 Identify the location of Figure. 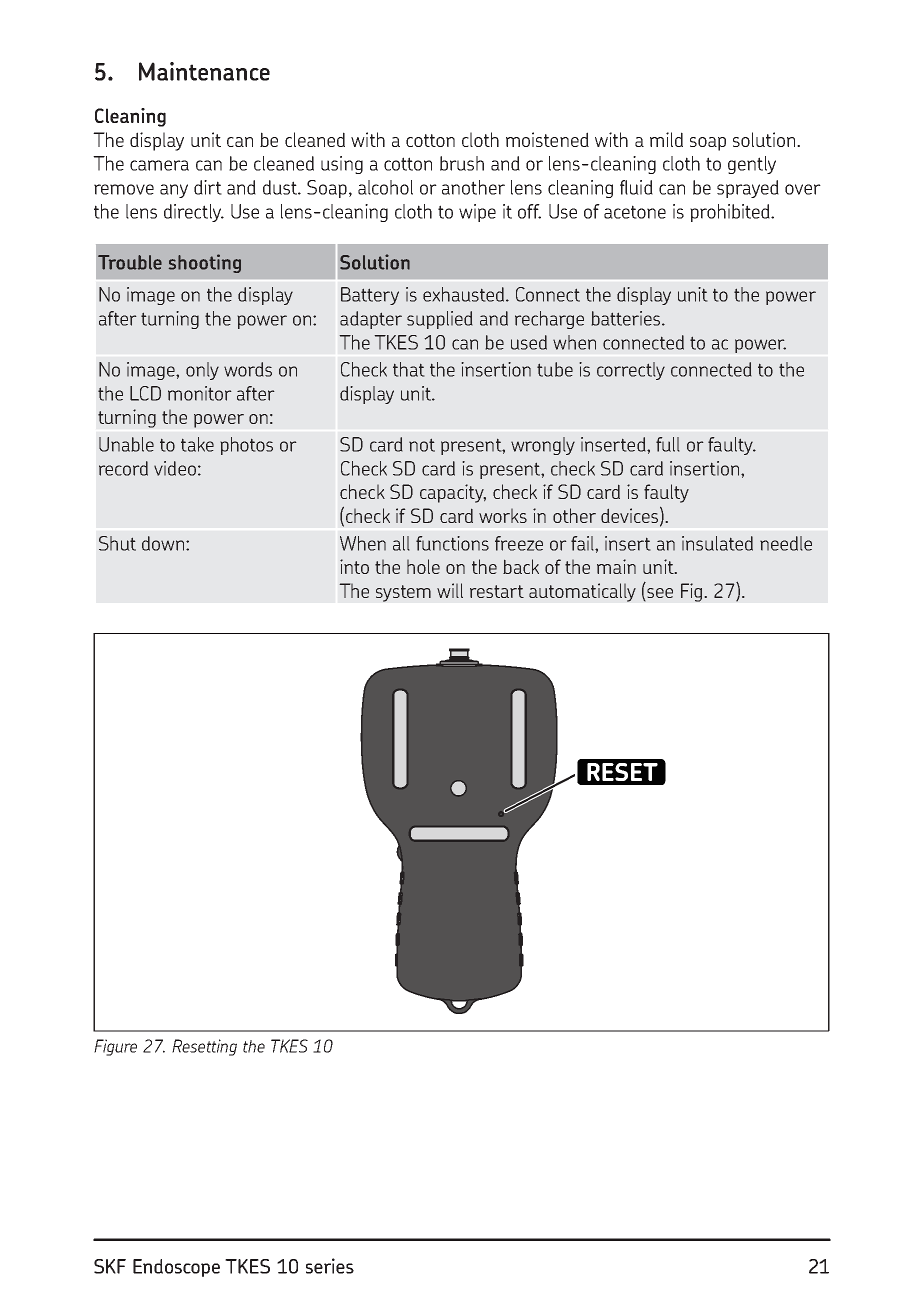
(115, 1047).
